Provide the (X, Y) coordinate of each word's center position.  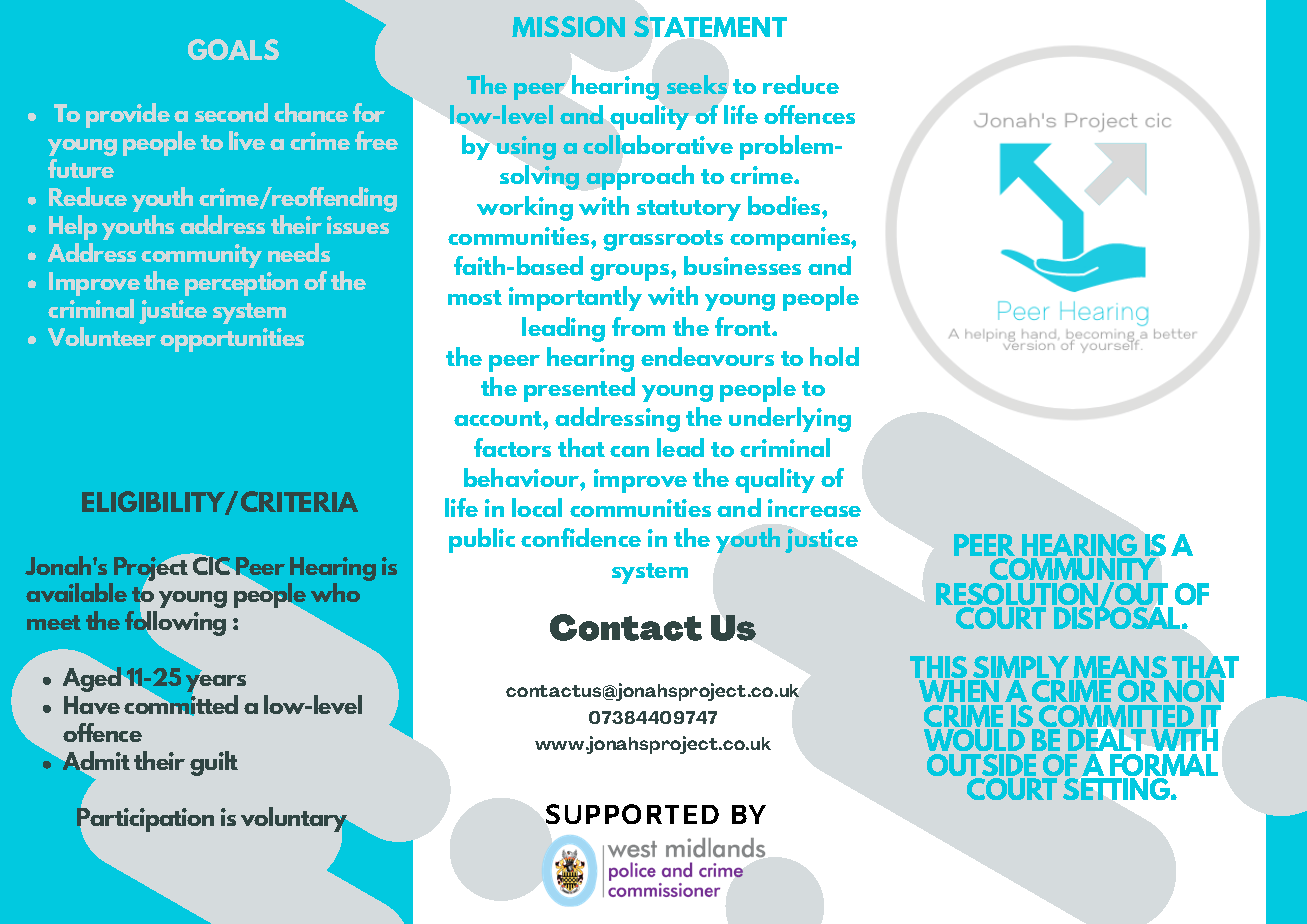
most (475, 297)
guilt (214, 763)
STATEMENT (710, 26)
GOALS (233, 49)
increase (814, 508)
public (482, 540)
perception (241, 284)
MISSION (568, 26)
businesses (742, 265)
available (76, 592)
